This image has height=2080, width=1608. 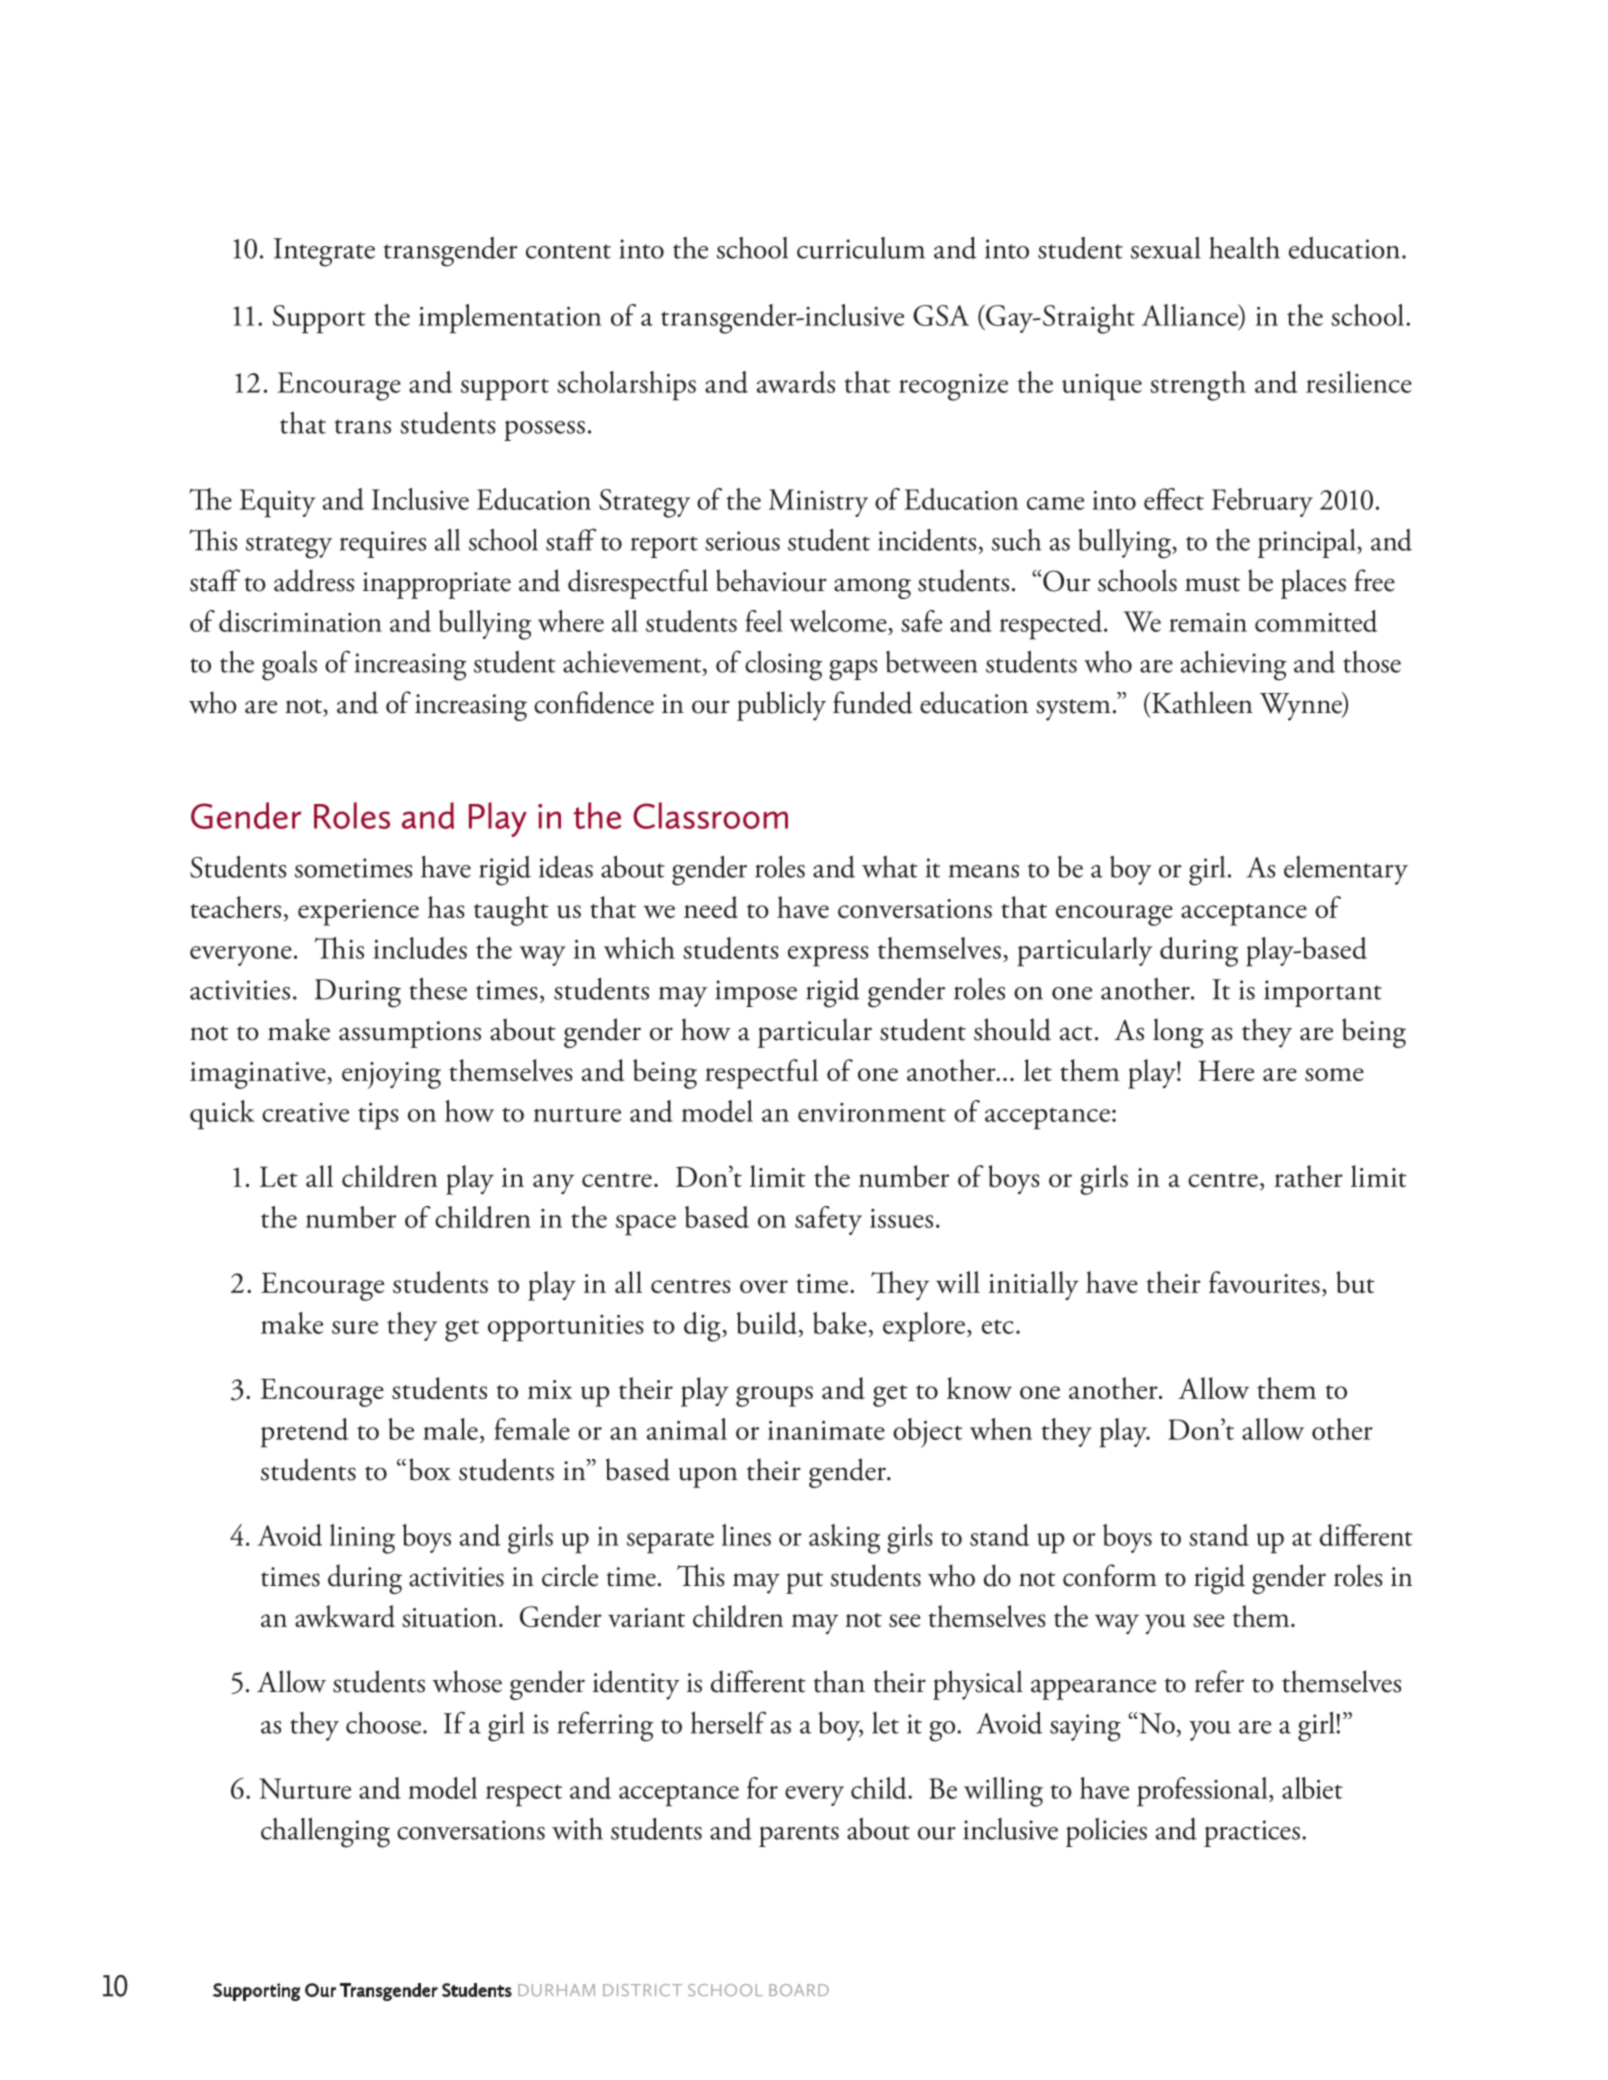 What do you see at coordinates (890, 867) in the image?
I see `what` at bounding box center [890, 867].
